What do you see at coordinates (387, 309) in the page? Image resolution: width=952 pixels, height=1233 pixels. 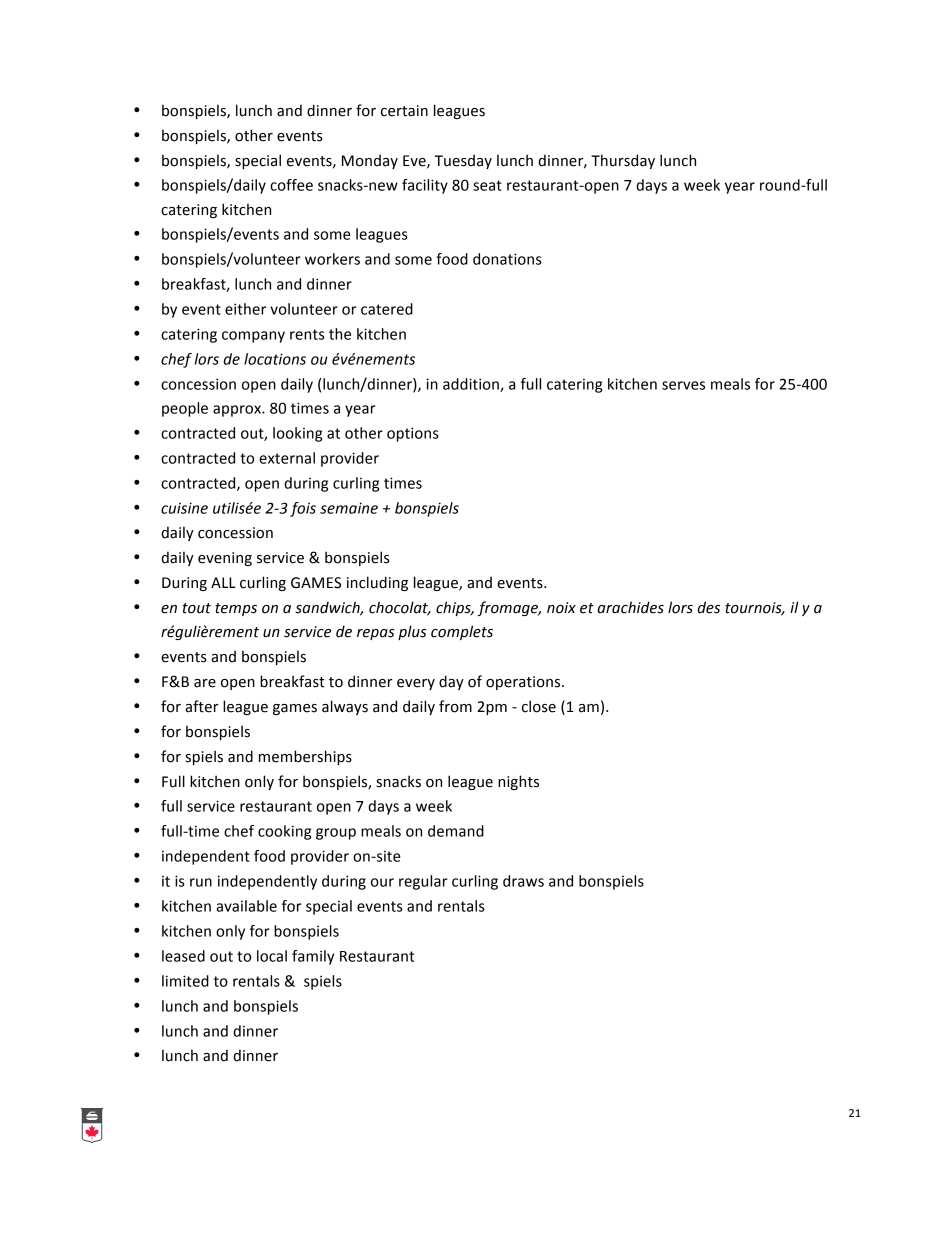 I see `catered` at bounding box center [387, 309].
